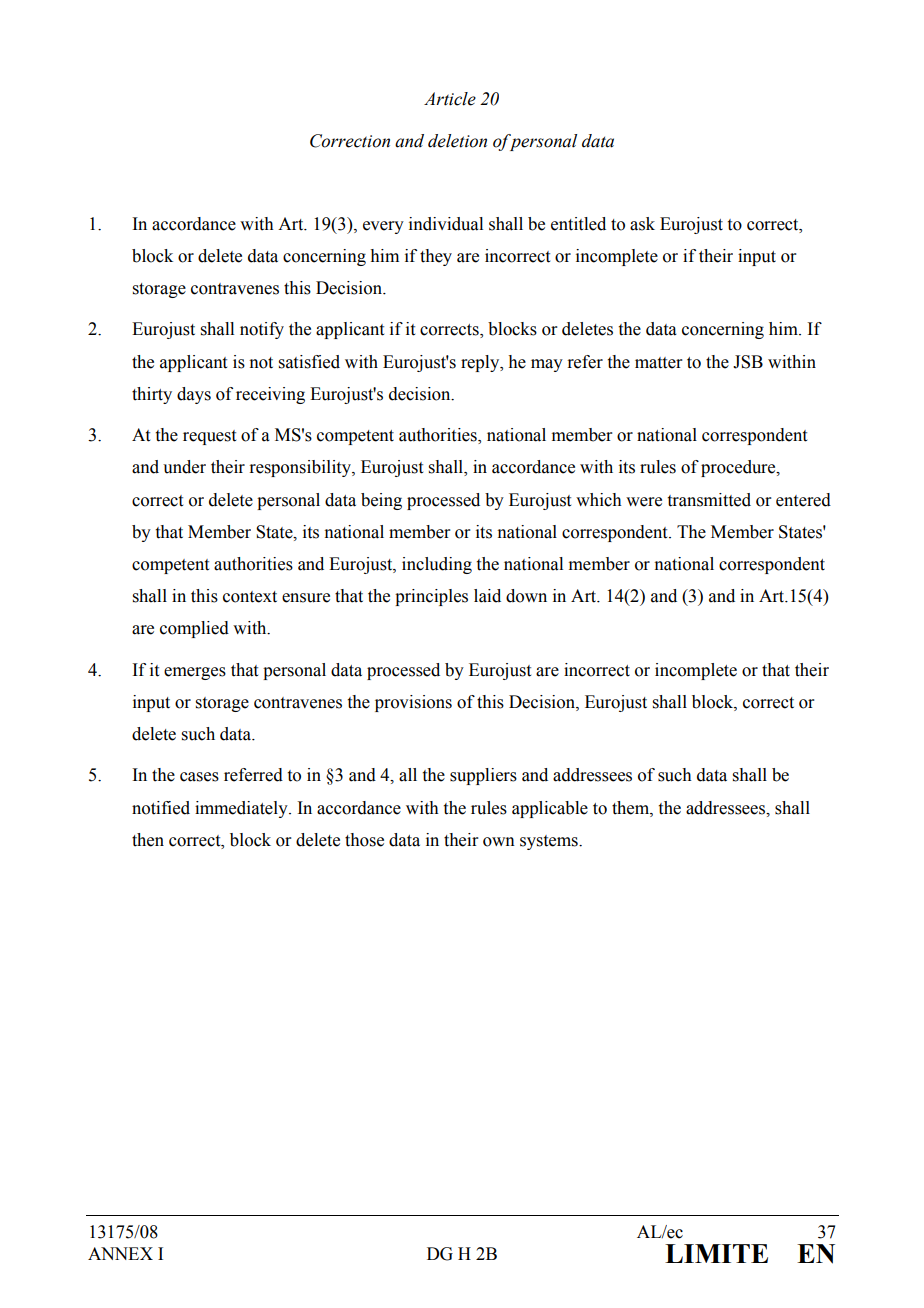 The height and width of the screenshot is (1308, 924). What do you see at coordinates (550, 842) in the screenshot?
I see `systems` at bounding box center [550, 842].
